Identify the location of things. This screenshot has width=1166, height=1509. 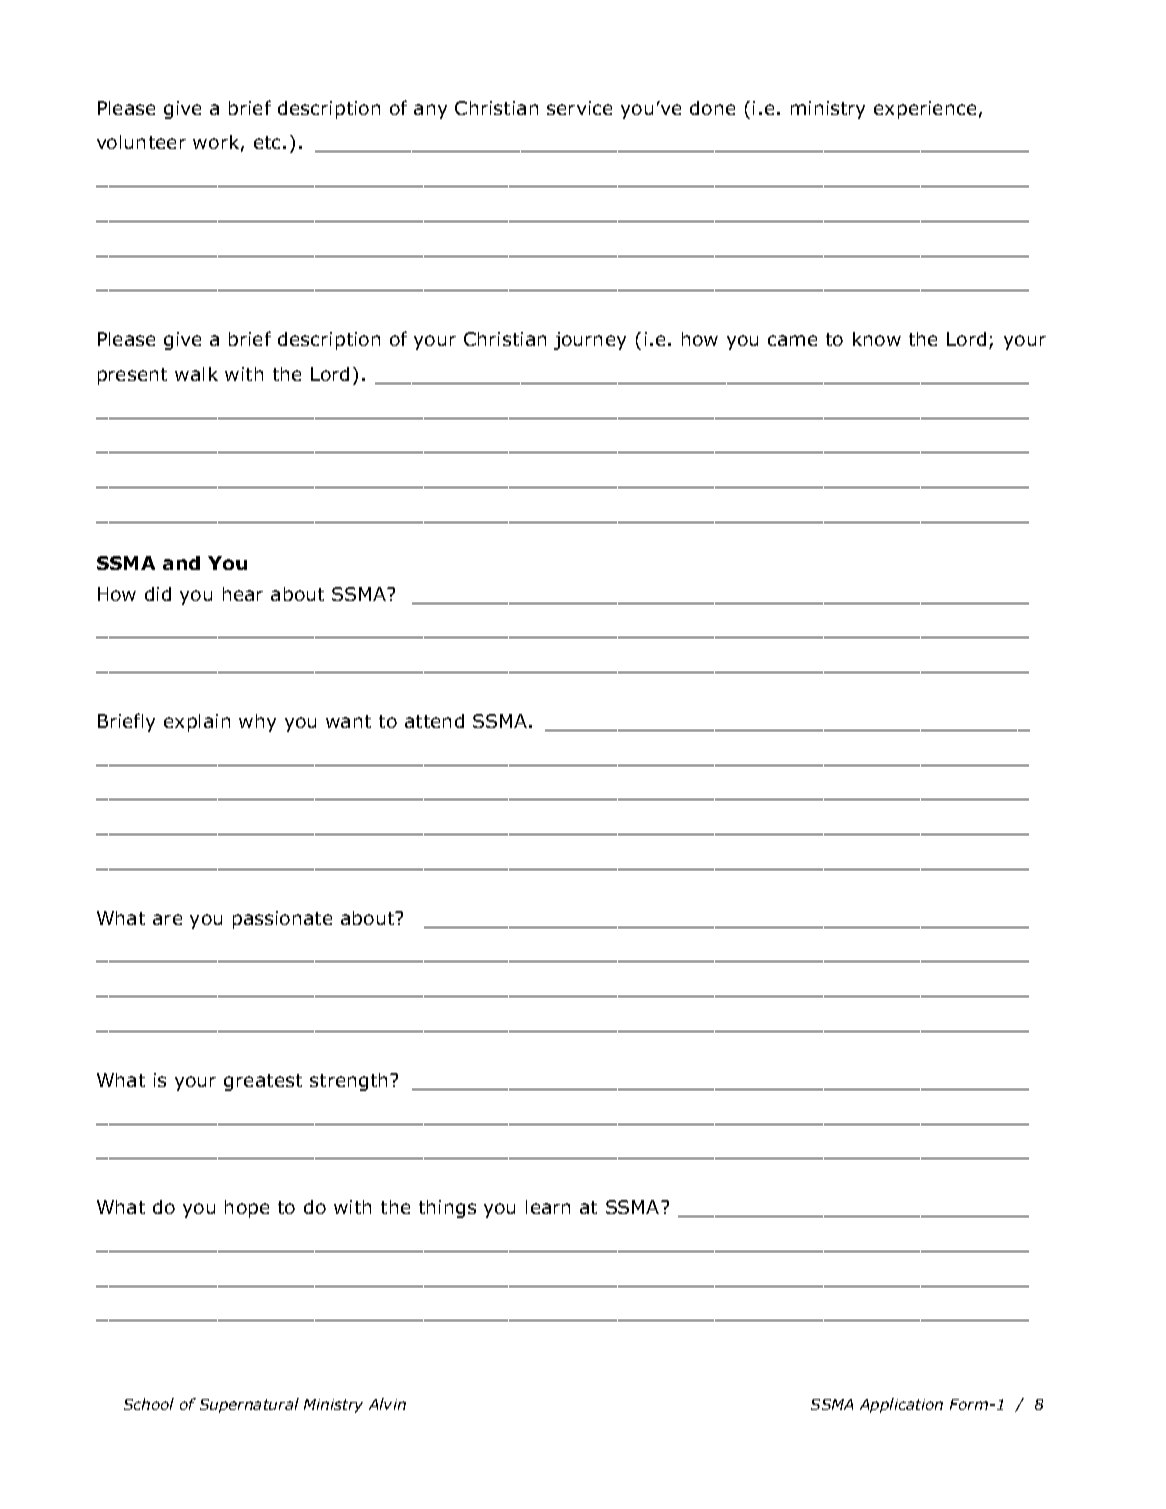
(447, 1209).
